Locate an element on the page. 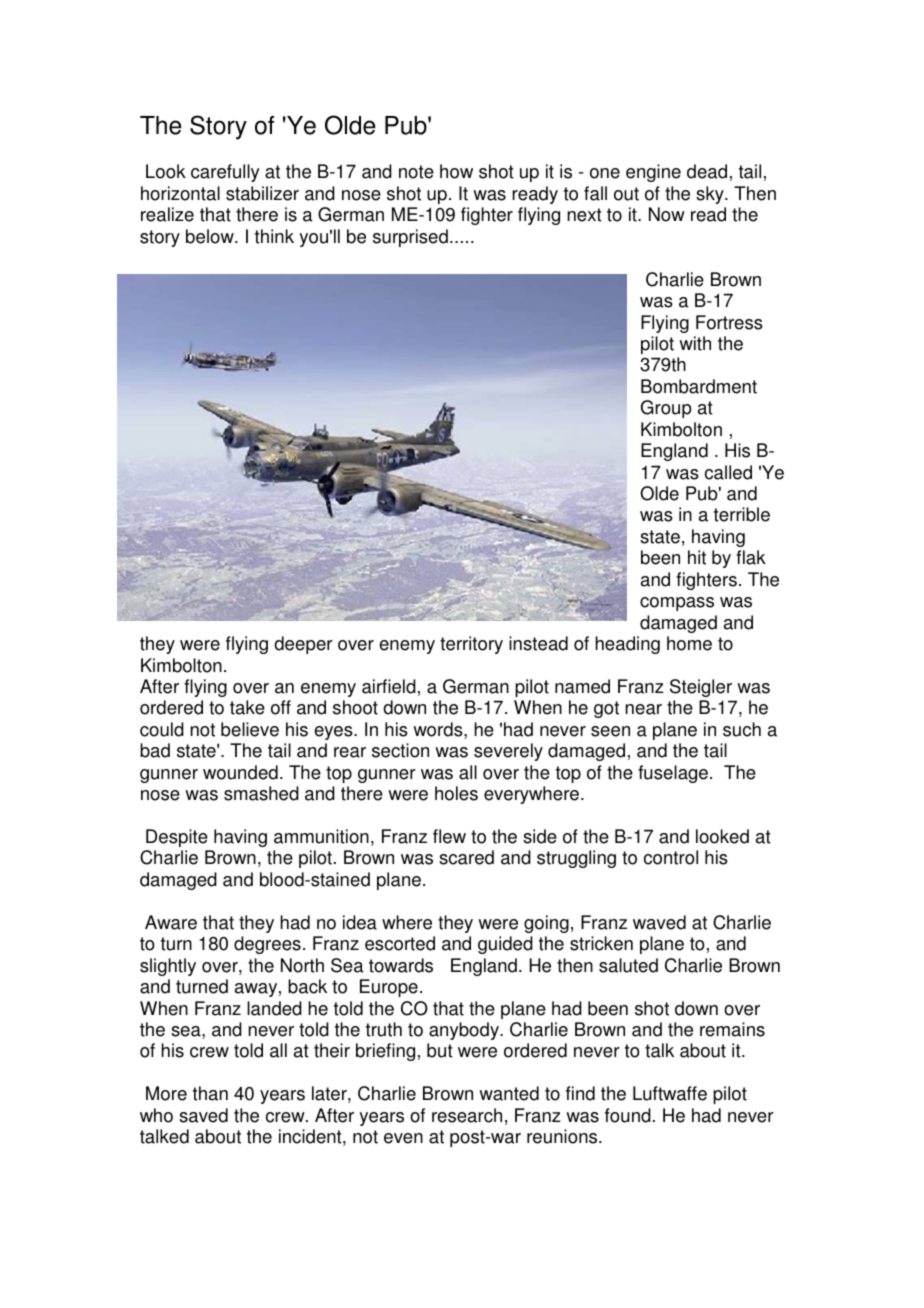  research is located at coordinates (467, 1115).
